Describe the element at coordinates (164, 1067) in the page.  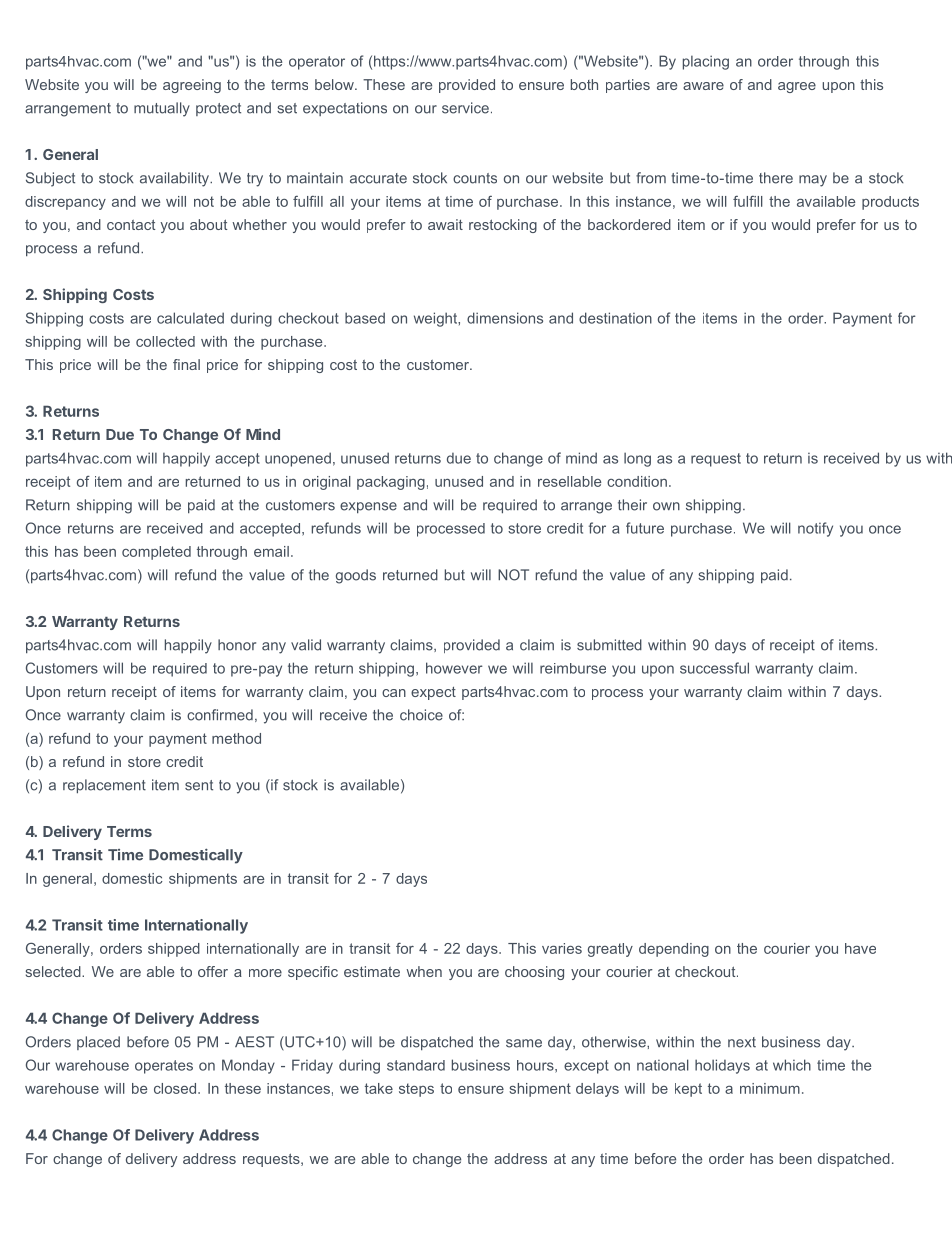
I see `operates` at that location.
